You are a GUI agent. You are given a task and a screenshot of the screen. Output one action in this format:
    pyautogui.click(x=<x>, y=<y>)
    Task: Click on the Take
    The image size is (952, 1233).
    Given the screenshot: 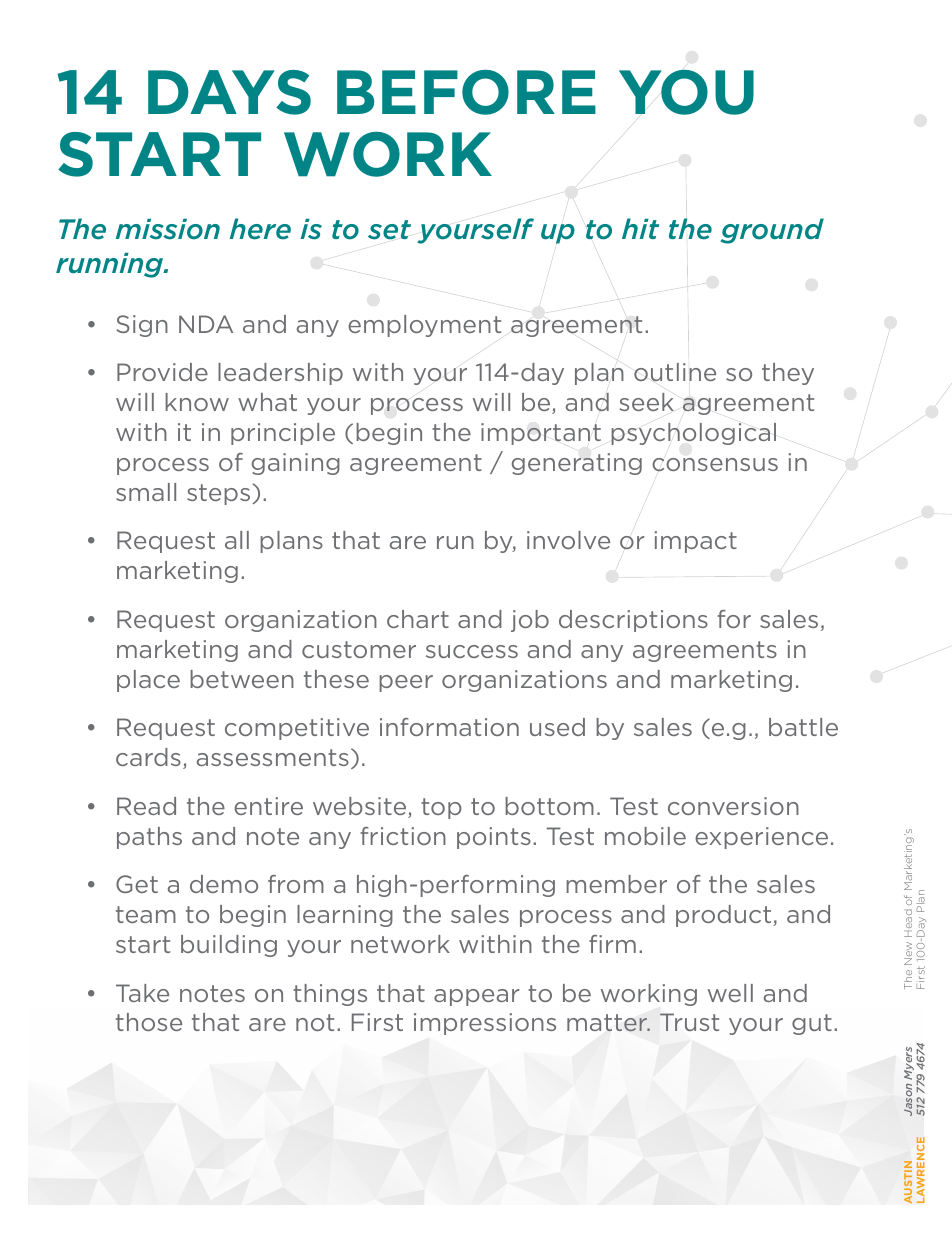 What is the action you would take?
    pyautogui.click(x=142, y=993)
